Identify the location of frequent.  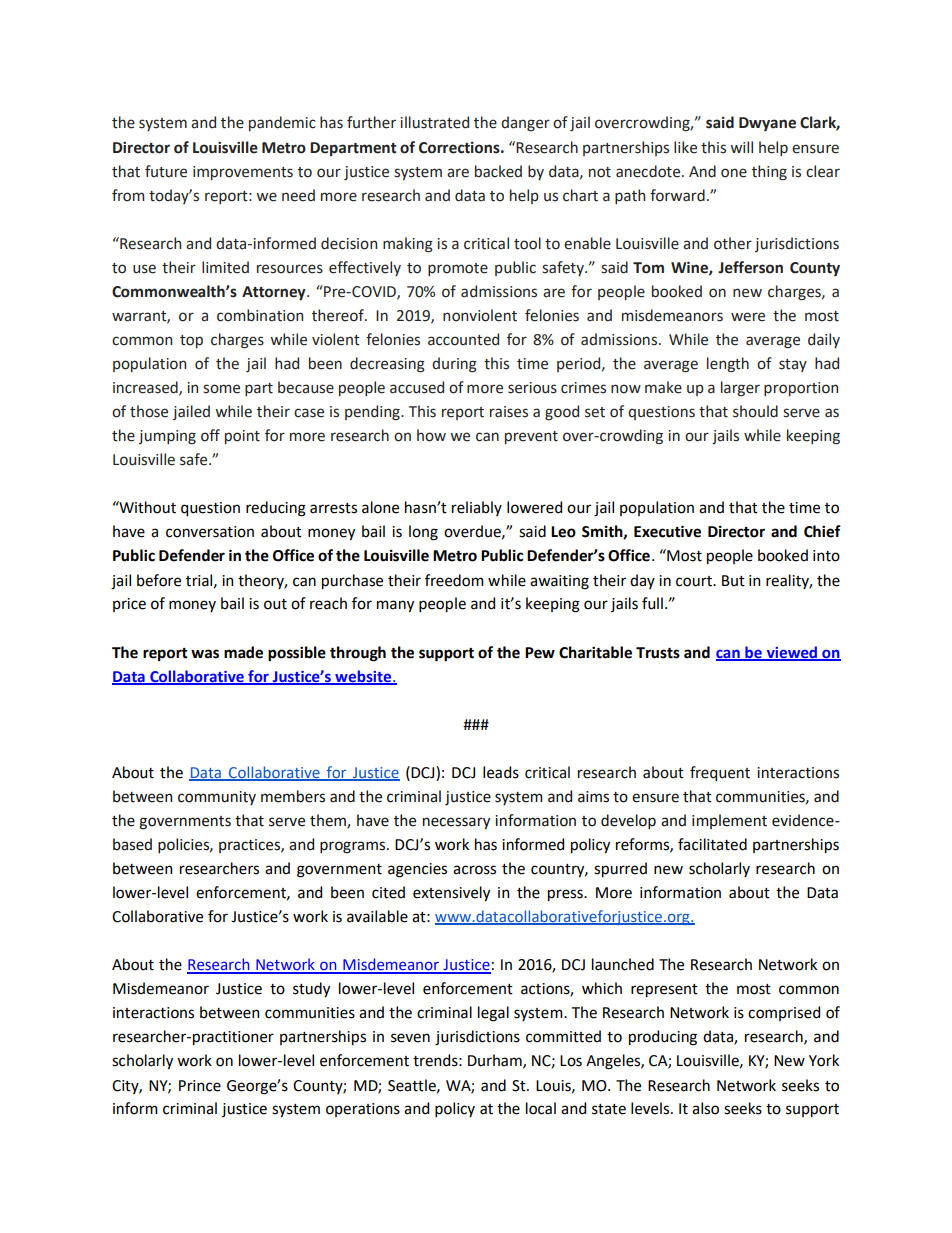
(720, 773).
